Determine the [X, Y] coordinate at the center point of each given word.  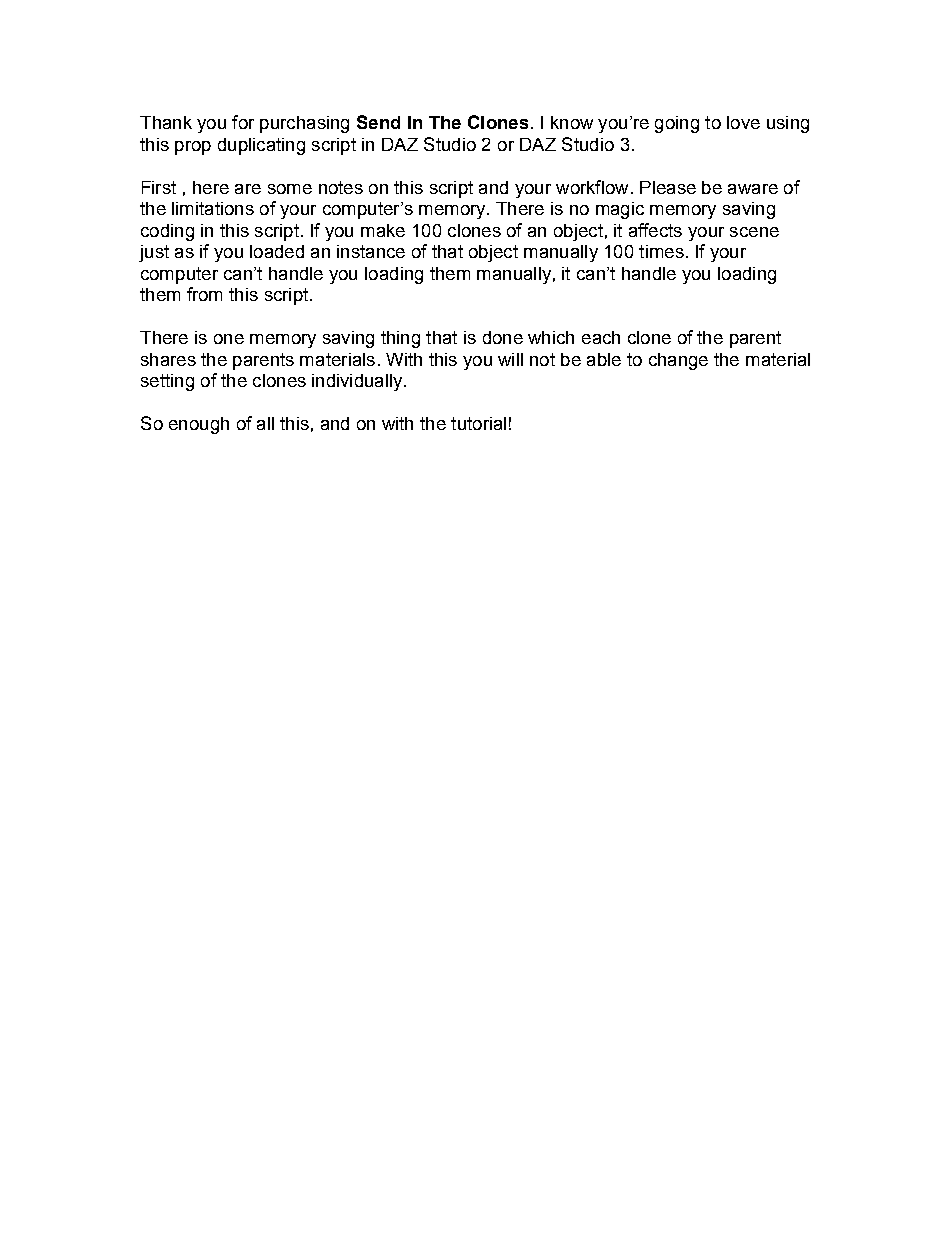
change [678, 361]
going [677, 124]
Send [378, 122]
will [510, 359]
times [661, 251]
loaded [277, 251]
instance [371, 251]
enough [199, 425]
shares [168, 359]
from [204, 294]
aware [753, 189]
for [243, 122]
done [503, 337]
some [290, 189]
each [601, 337]
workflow [592, 187]
